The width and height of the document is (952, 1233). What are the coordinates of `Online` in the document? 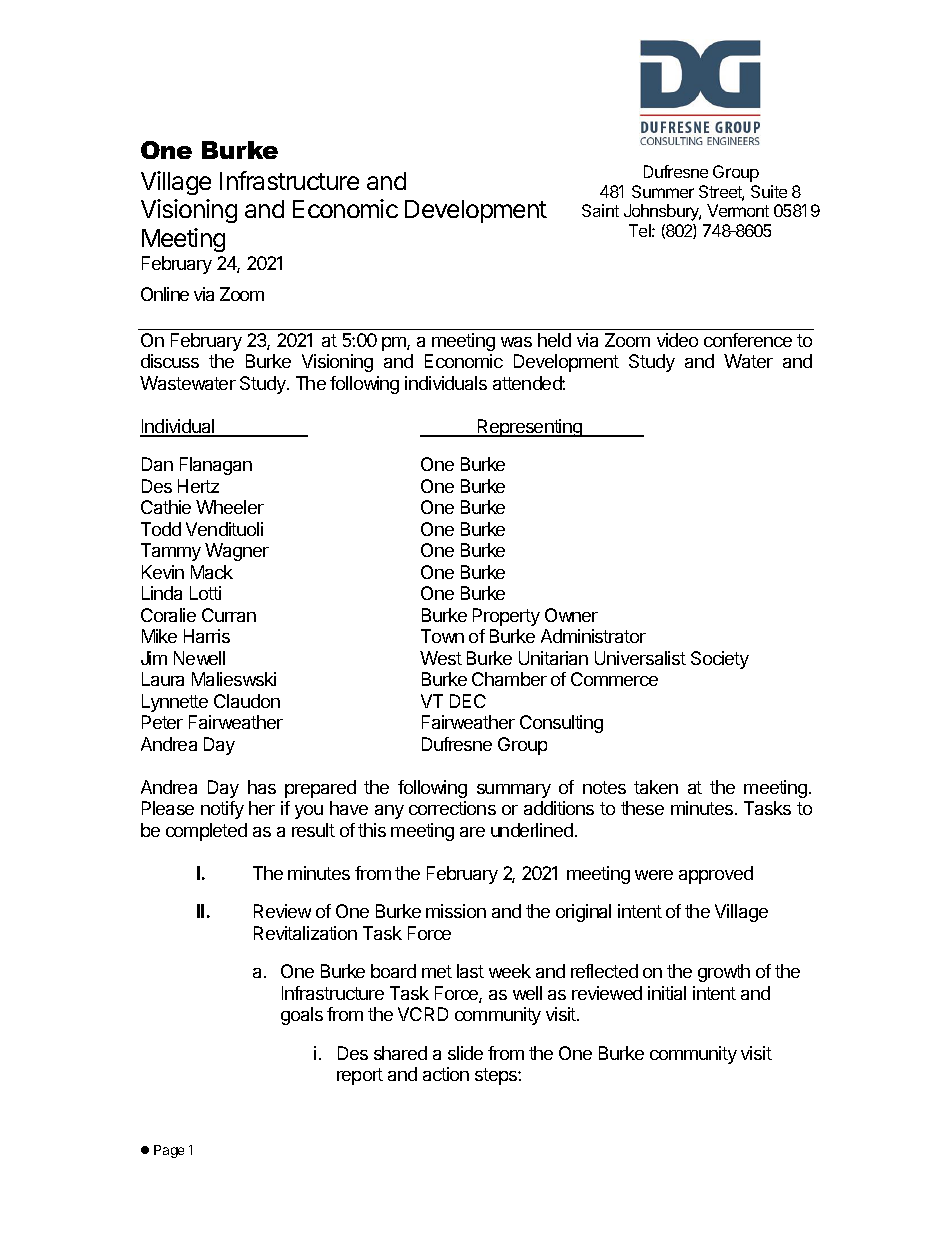 It's located at (165, 294).
